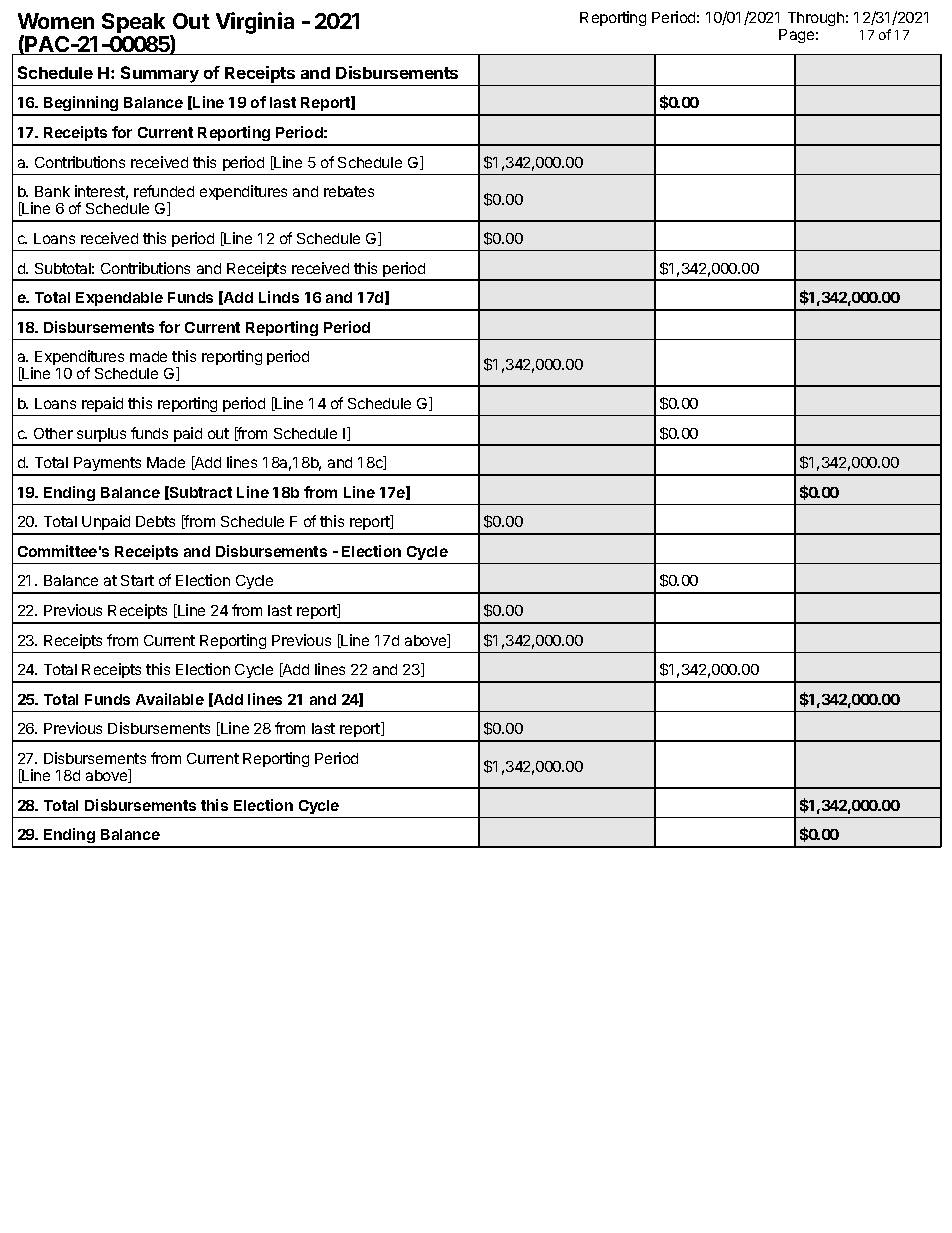  I want to click on rebates, so click(349, 191).
